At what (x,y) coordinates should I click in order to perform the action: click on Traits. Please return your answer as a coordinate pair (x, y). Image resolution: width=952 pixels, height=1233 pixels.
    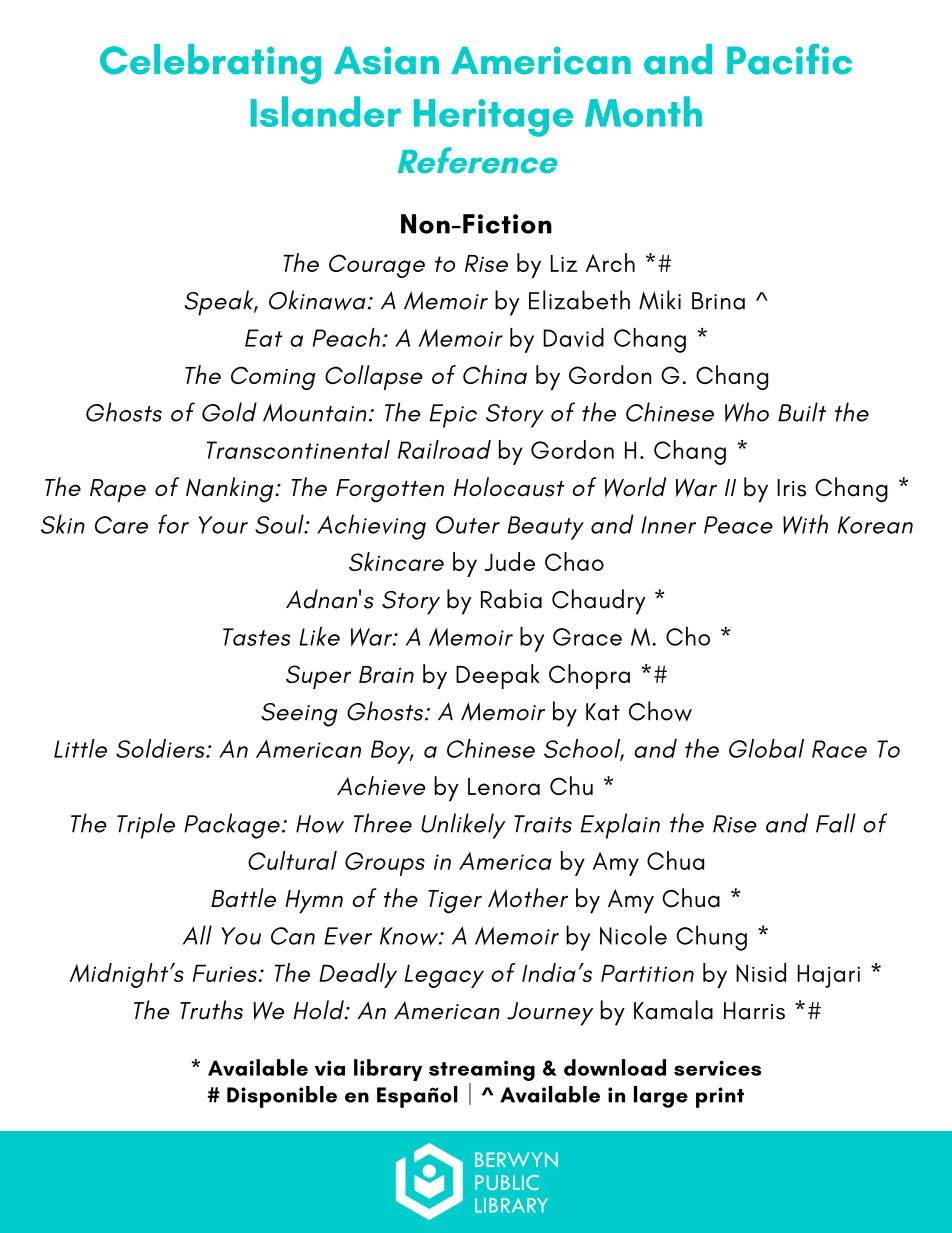
    Looking at the image, I should click on (543, 824).
